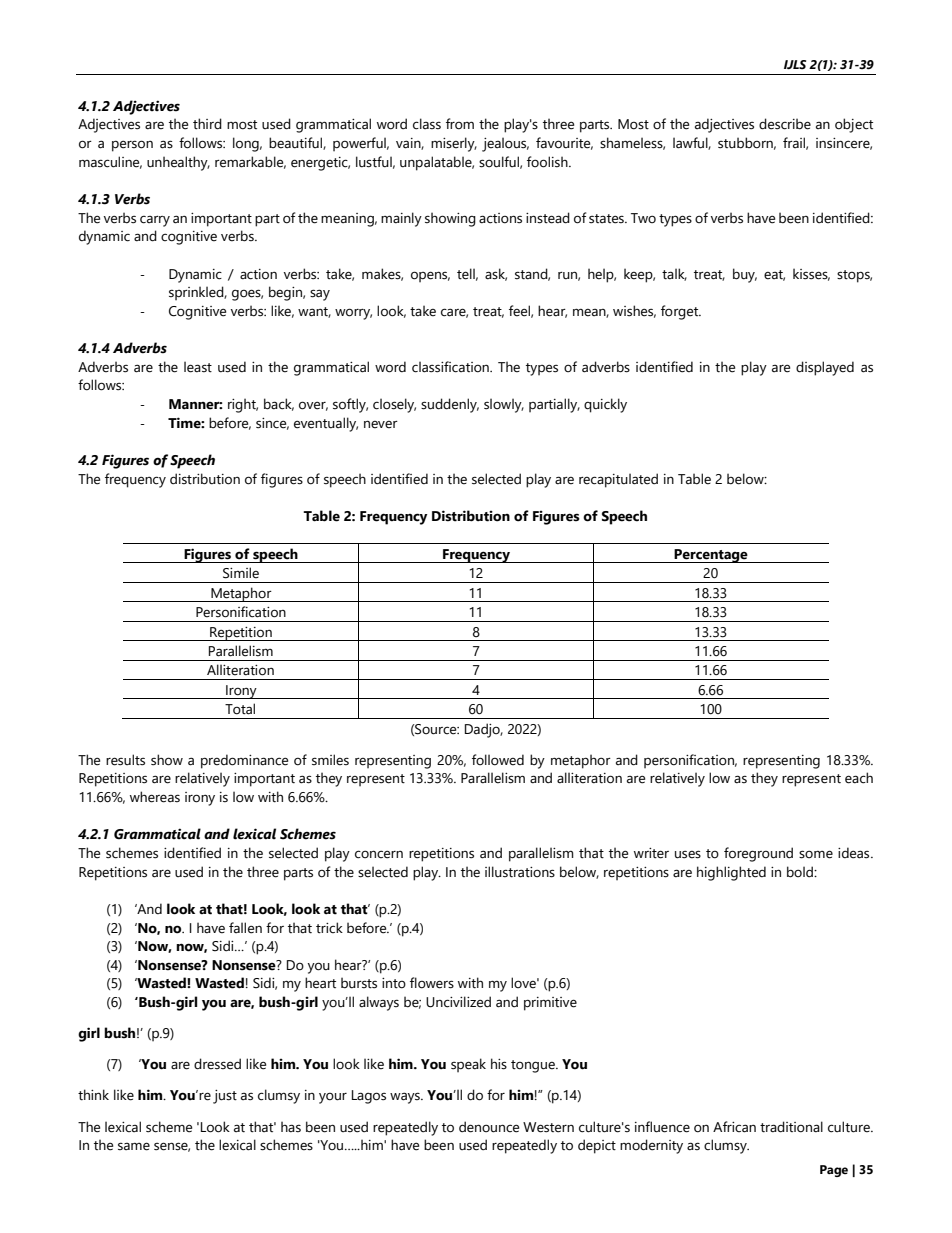  Describe the element at coordinates (785, 124) in the screenshot. I see `describe` at that location.
